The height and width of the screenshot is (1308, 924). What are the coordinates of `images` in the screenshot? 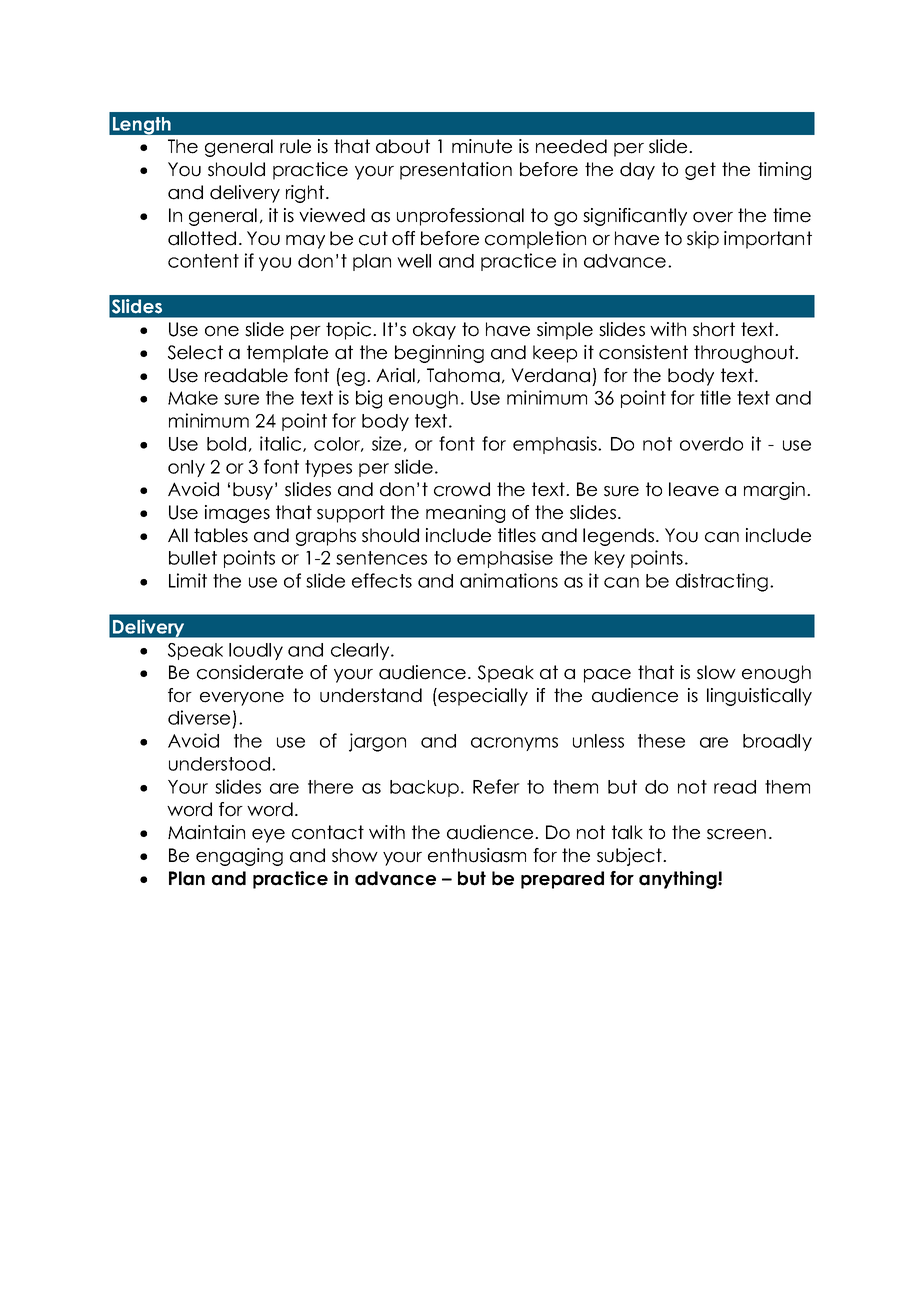 It's located at (237, 514).
